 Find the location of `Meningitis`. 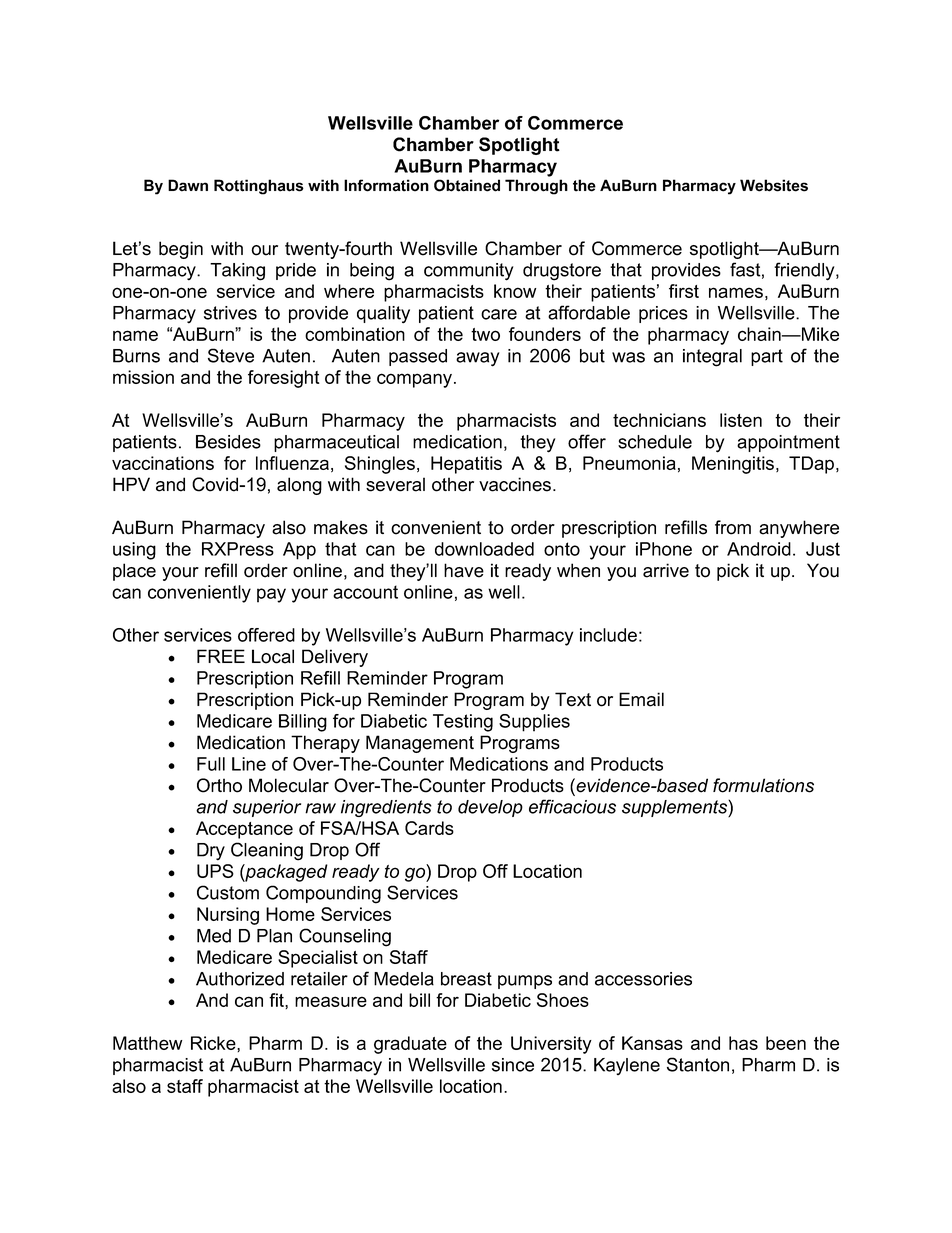

Meningitis is located at coordinates (734, 465).
